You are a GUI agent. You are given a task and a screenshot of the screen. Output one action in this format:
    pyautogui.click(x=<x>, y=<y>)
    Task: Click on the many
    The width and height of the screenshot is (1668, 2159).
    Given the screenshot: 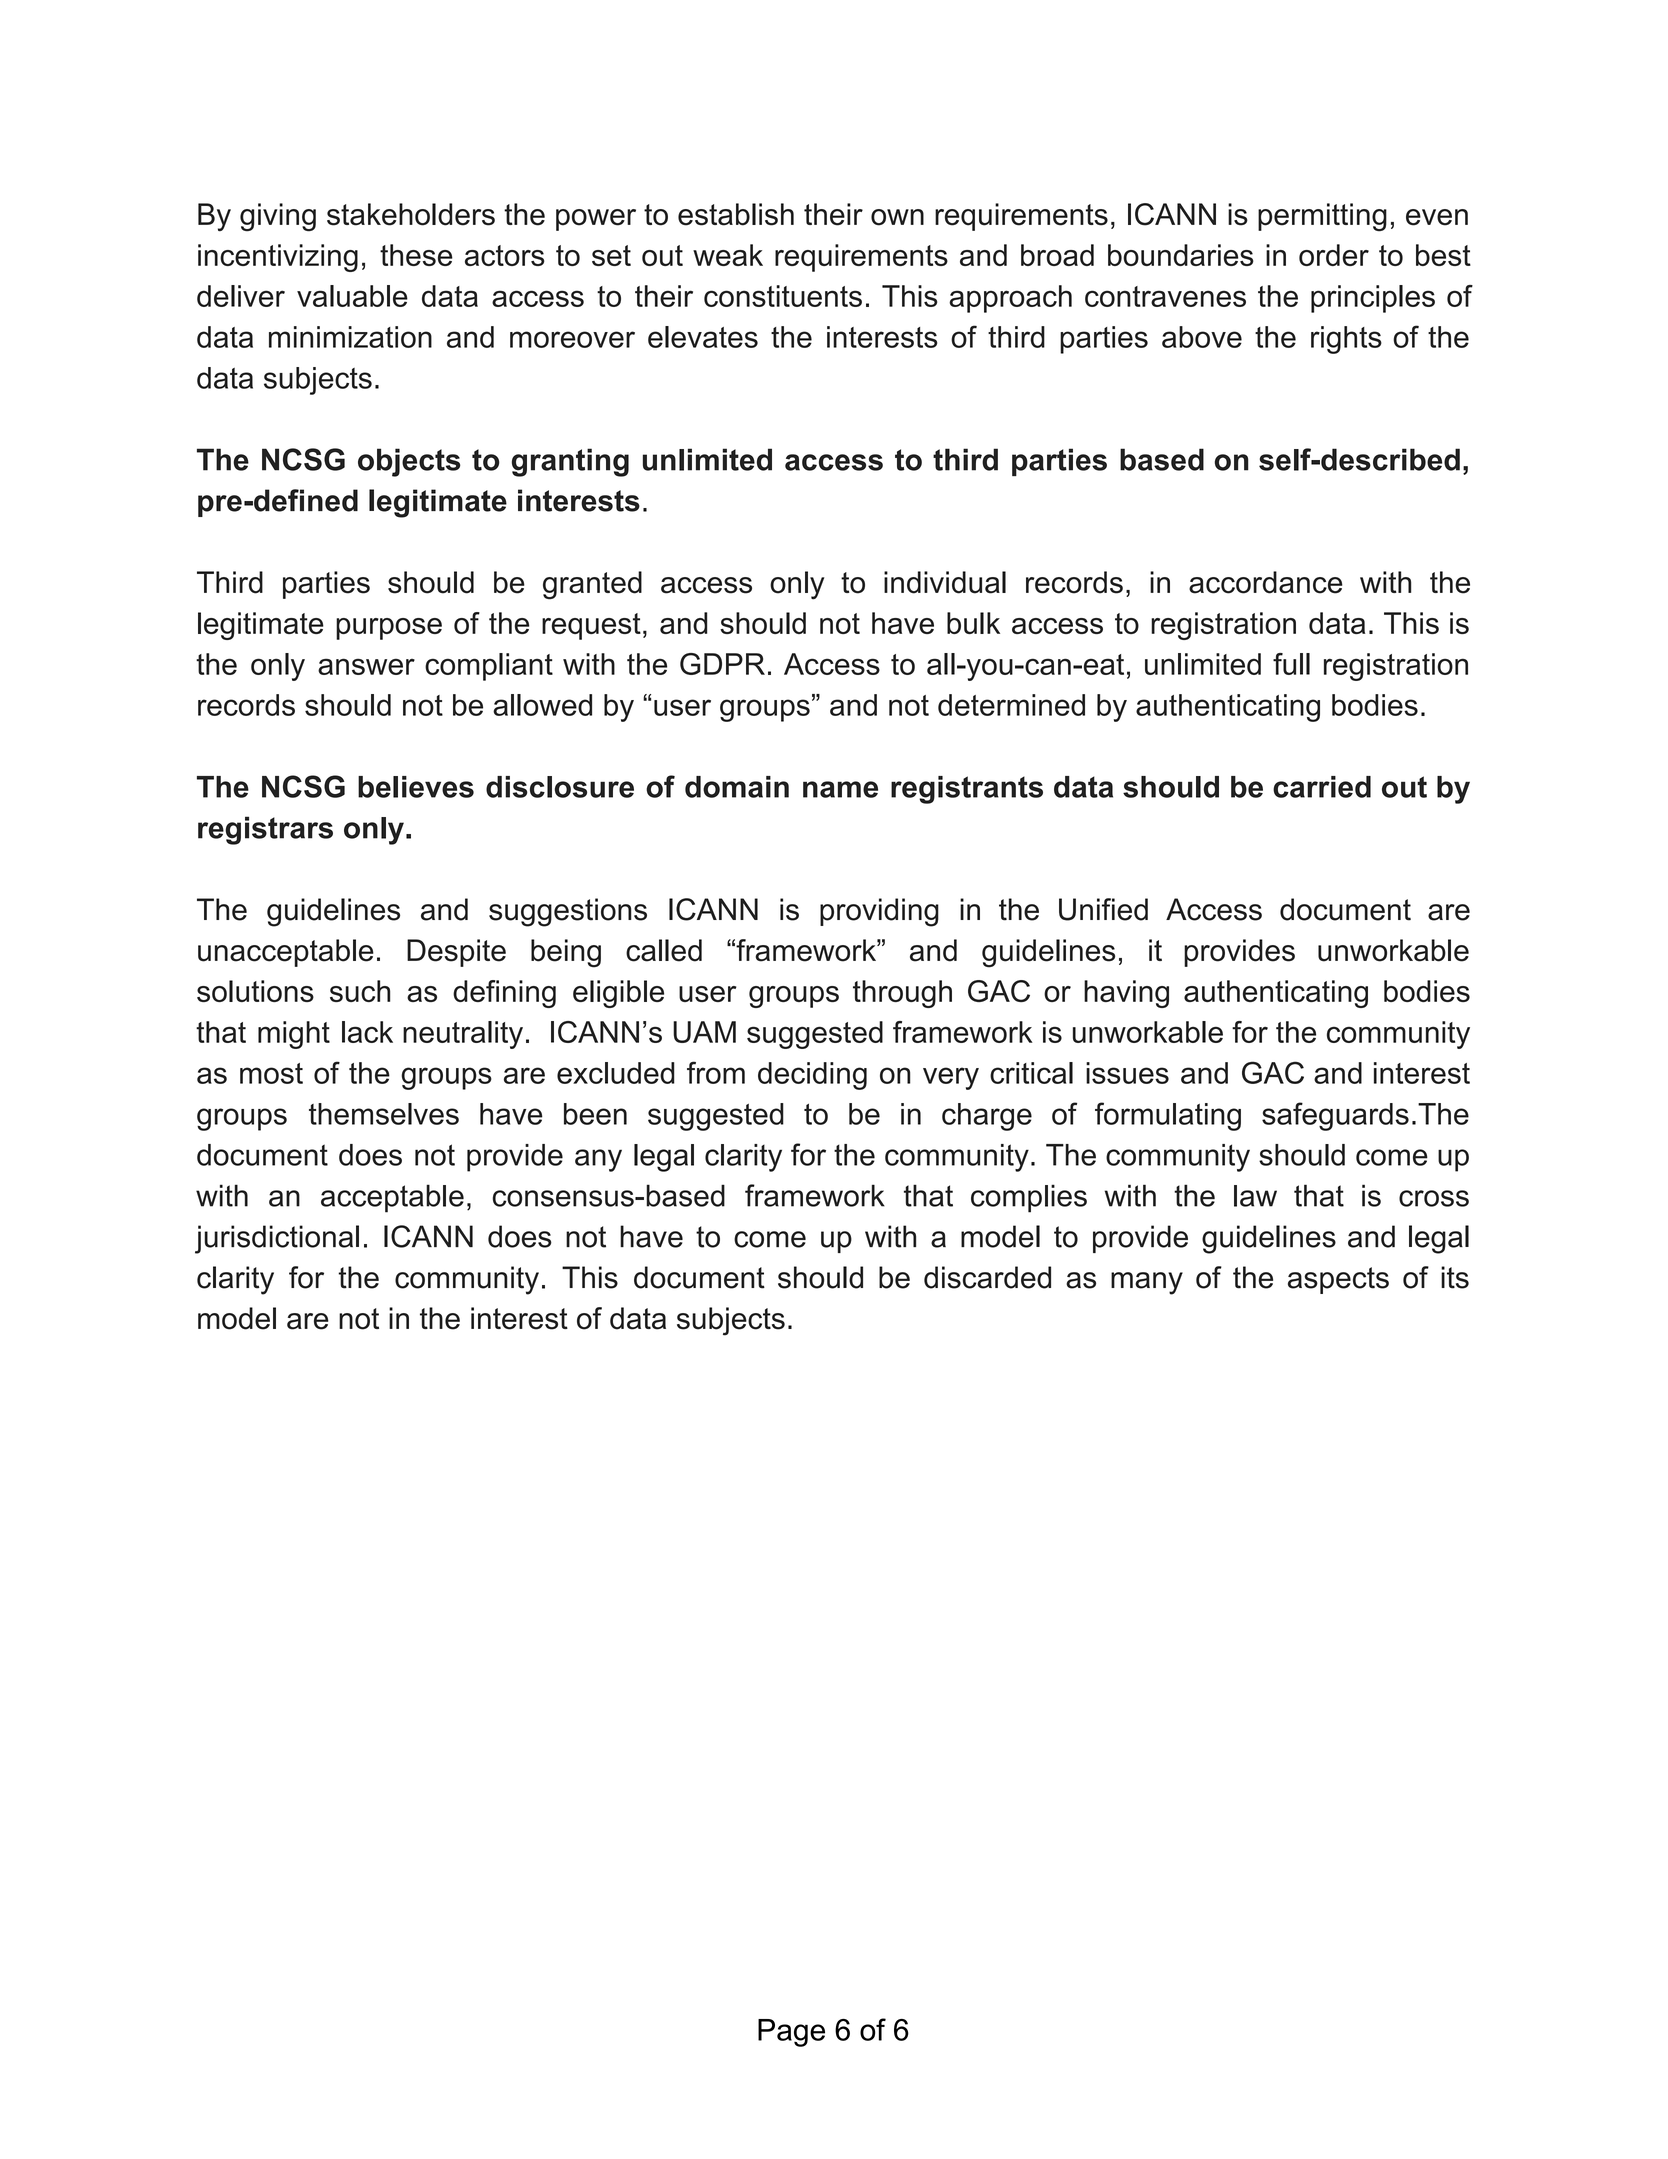 What is the action you would take?
    pyautogui.click(x=1147, y=1283)
